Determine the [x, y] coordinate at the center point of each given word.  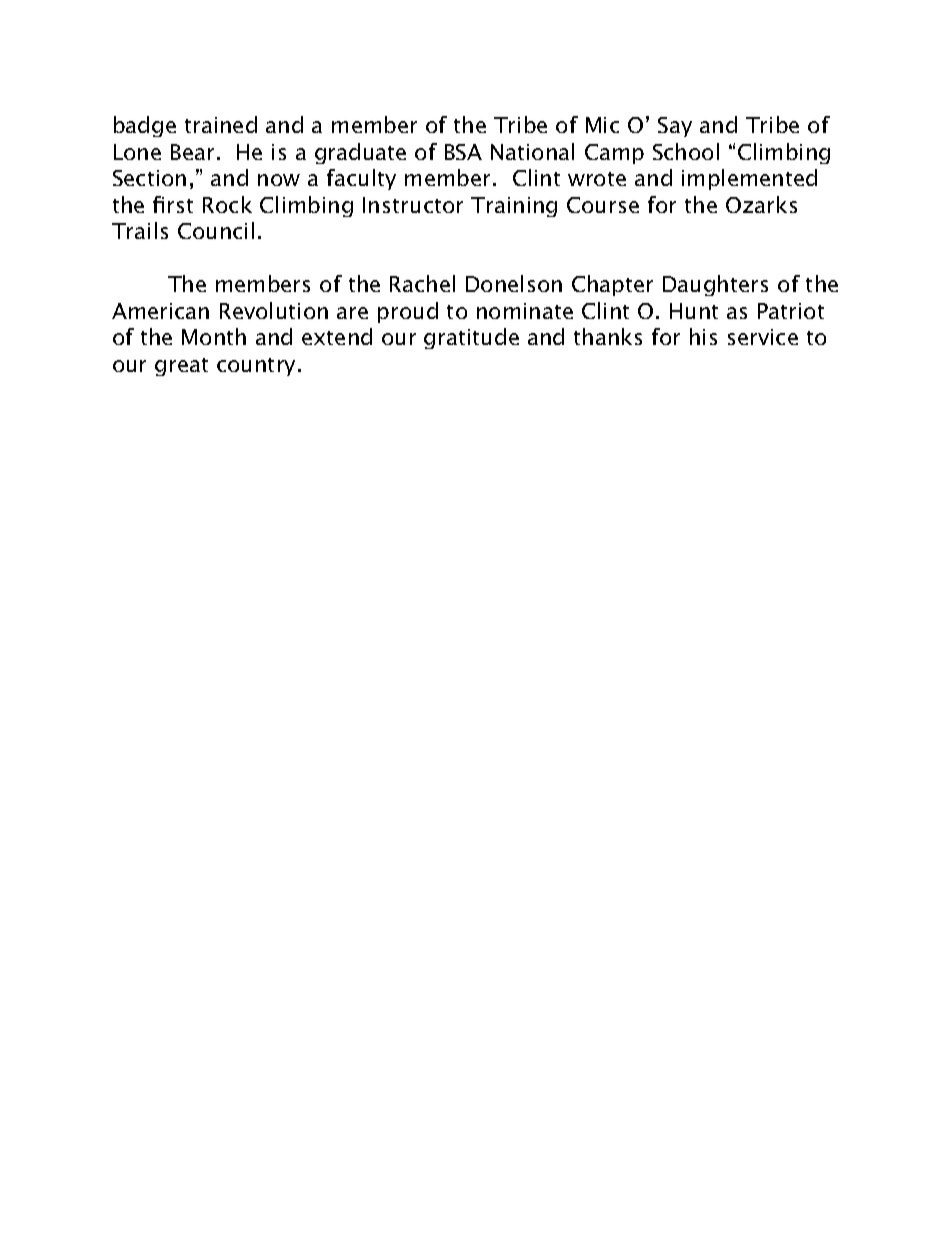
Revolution [274, 310]
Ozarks [761, 204]
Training [514, 207]
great [181, 367]
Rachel [422, 283]
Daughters [715, 285]
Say [675, 127]
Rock [227, 204]
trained [221, 124]
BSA [463, 152]
